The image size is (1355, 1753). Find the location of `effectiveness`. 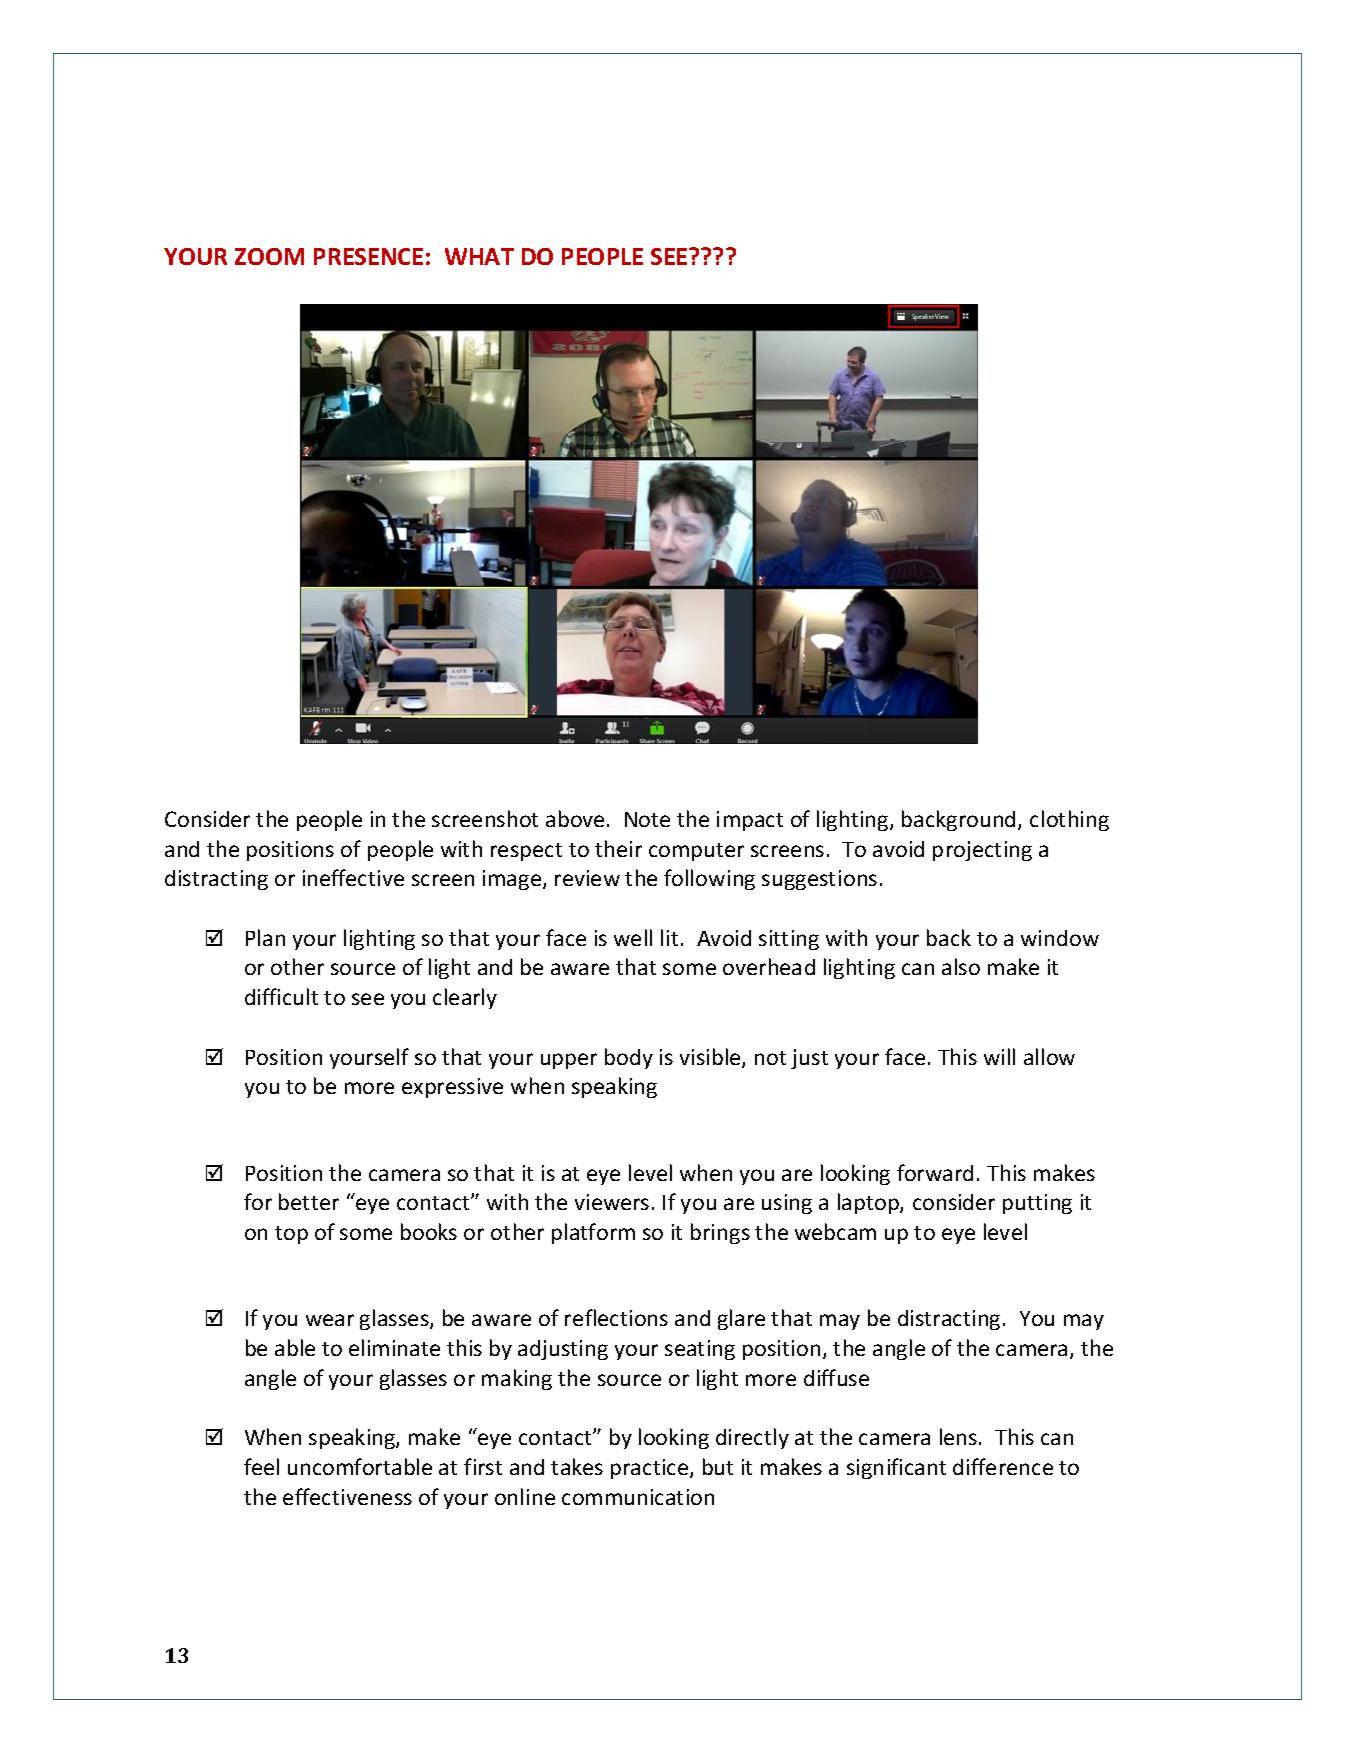

effectiveness is located at coordinates (347, 1496).
